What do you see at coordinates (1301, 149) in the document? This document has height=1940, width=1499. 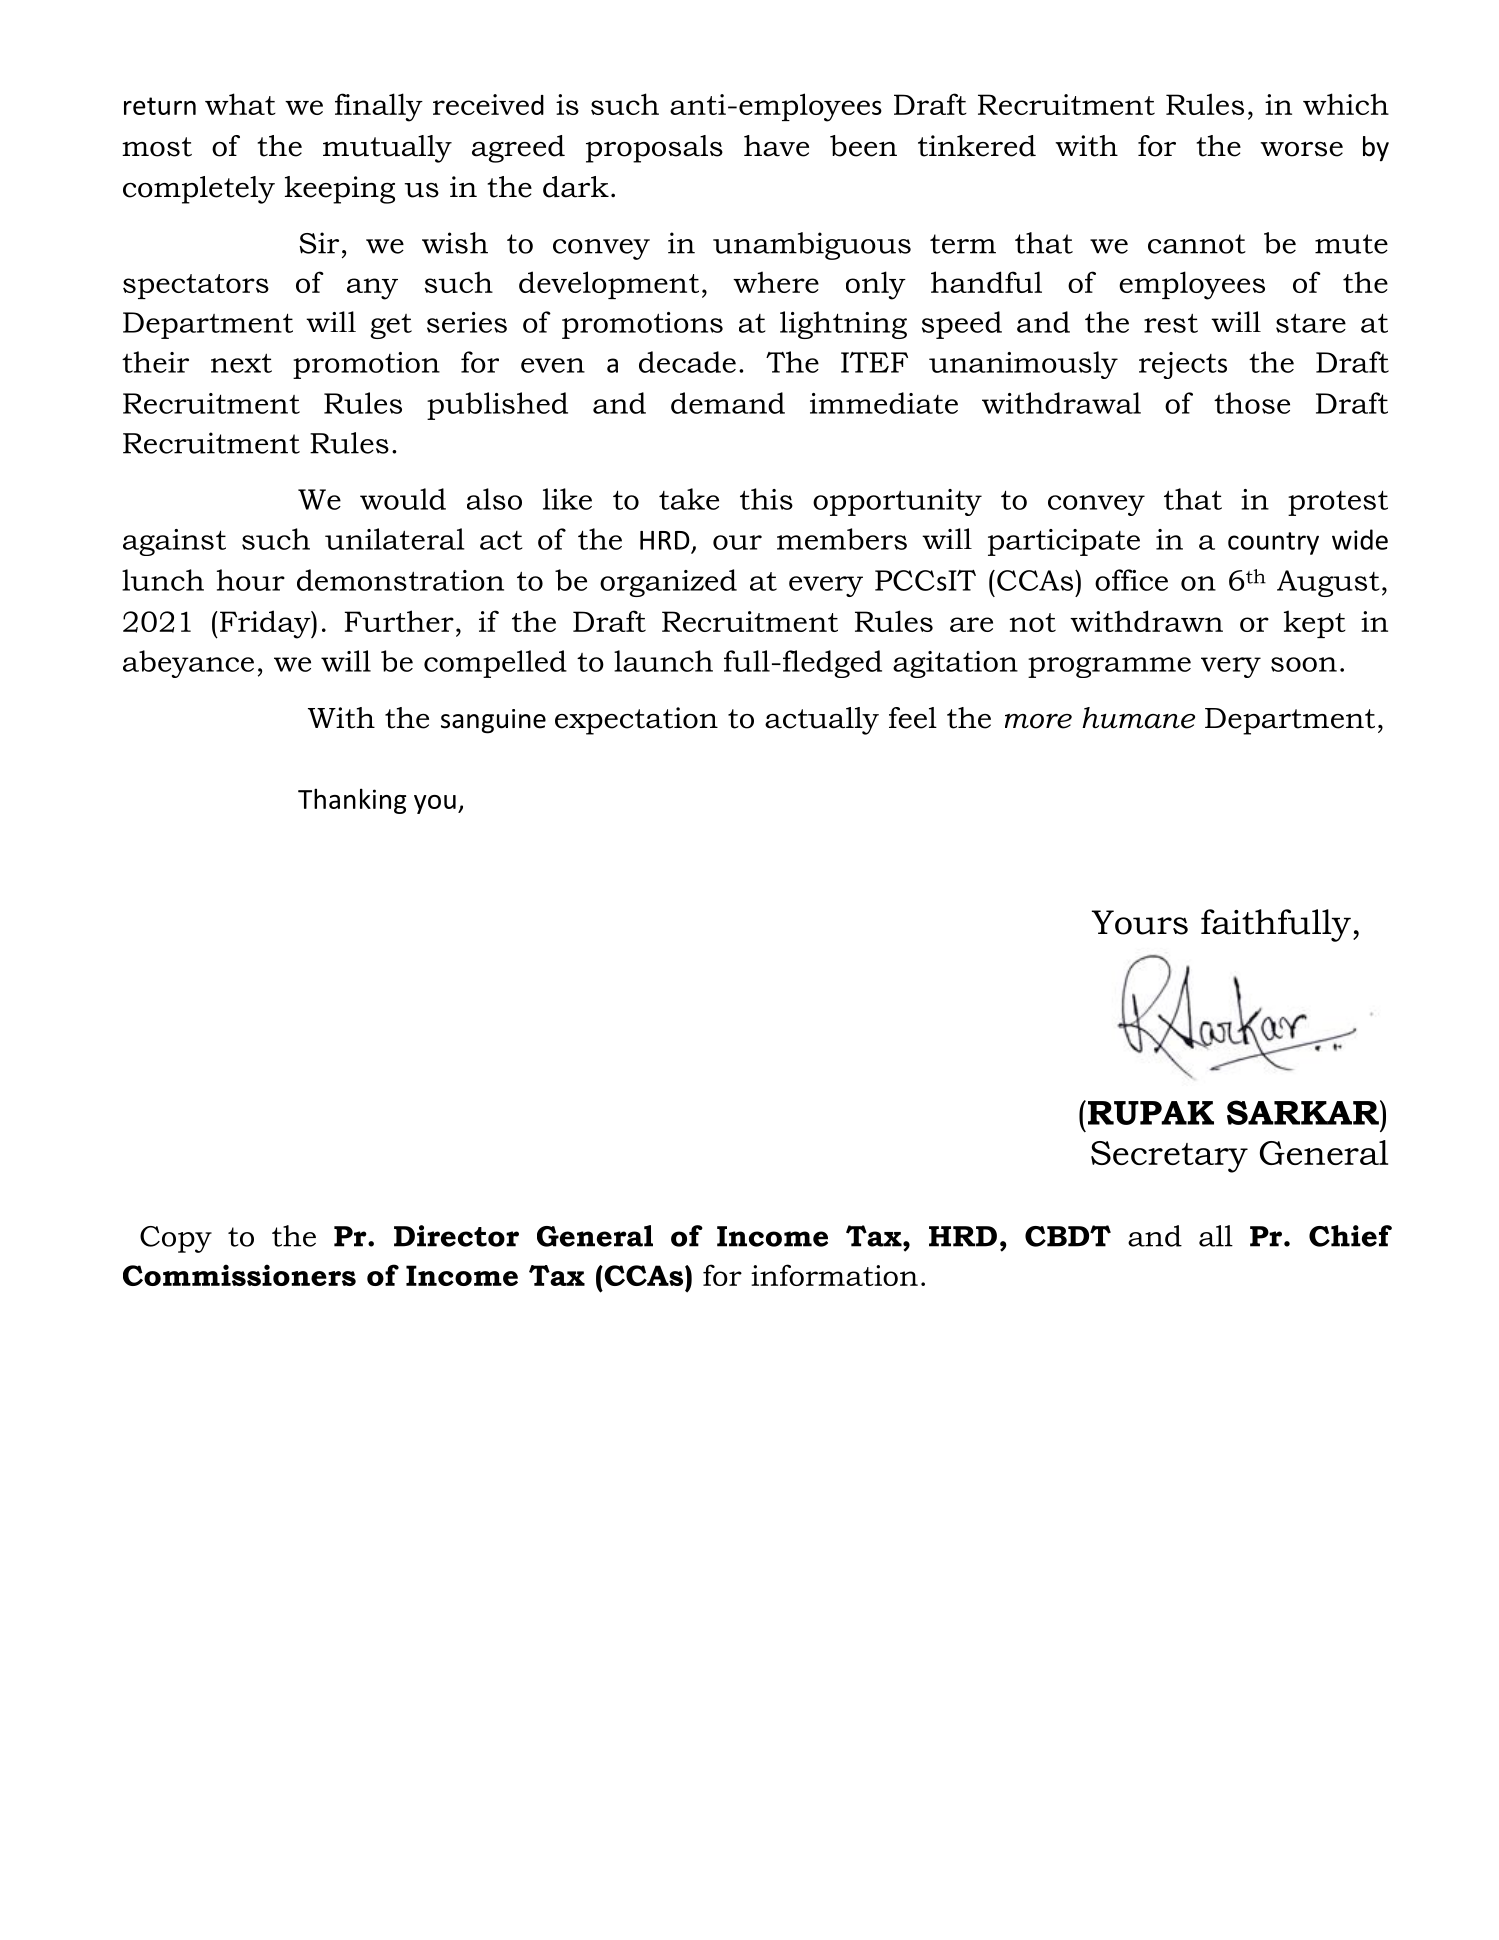 I see `worse` at bounding box center [1301, 149].
